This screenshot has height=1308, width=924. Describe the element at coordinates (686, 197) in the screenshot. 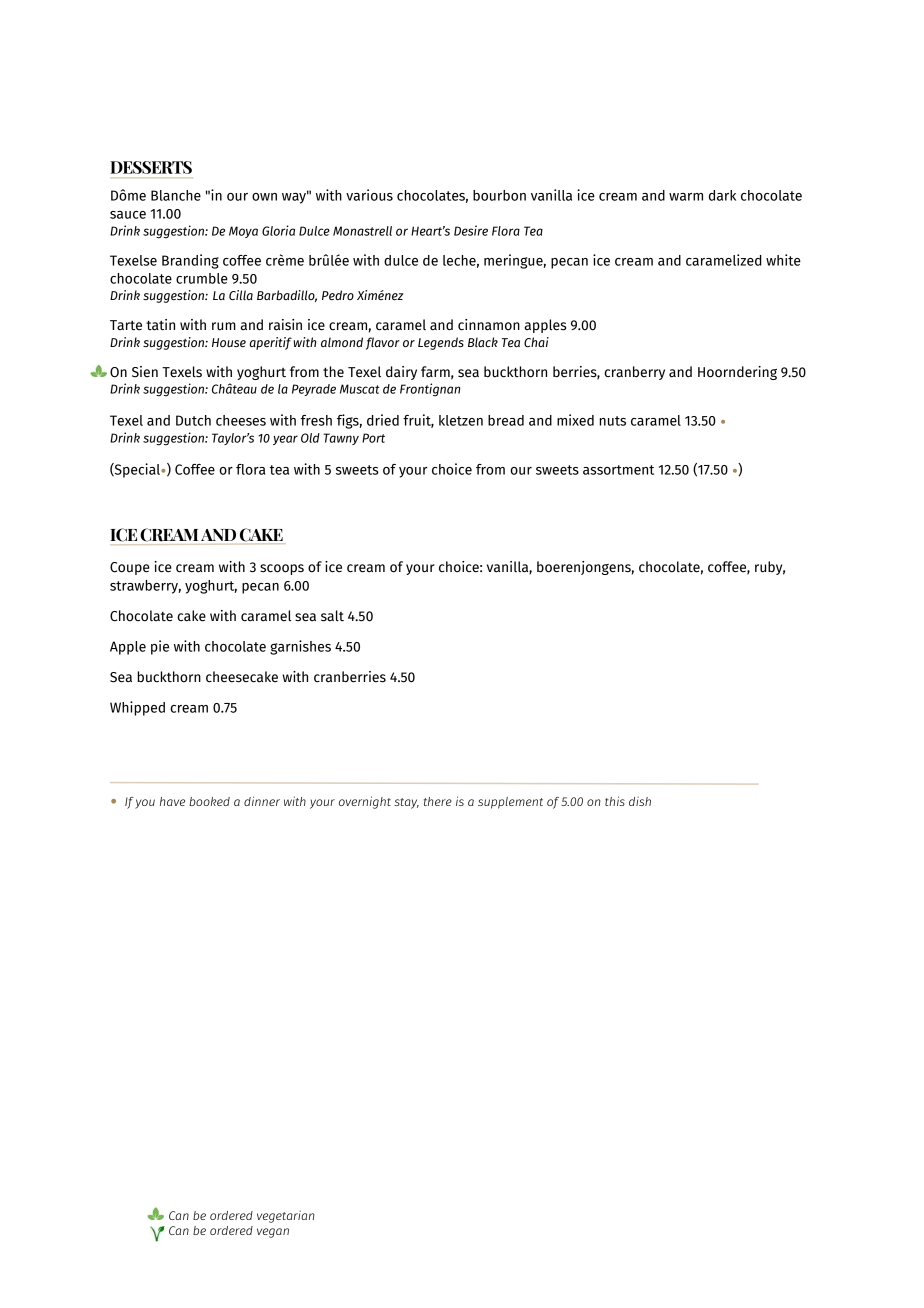

I see `warm` at that location.
